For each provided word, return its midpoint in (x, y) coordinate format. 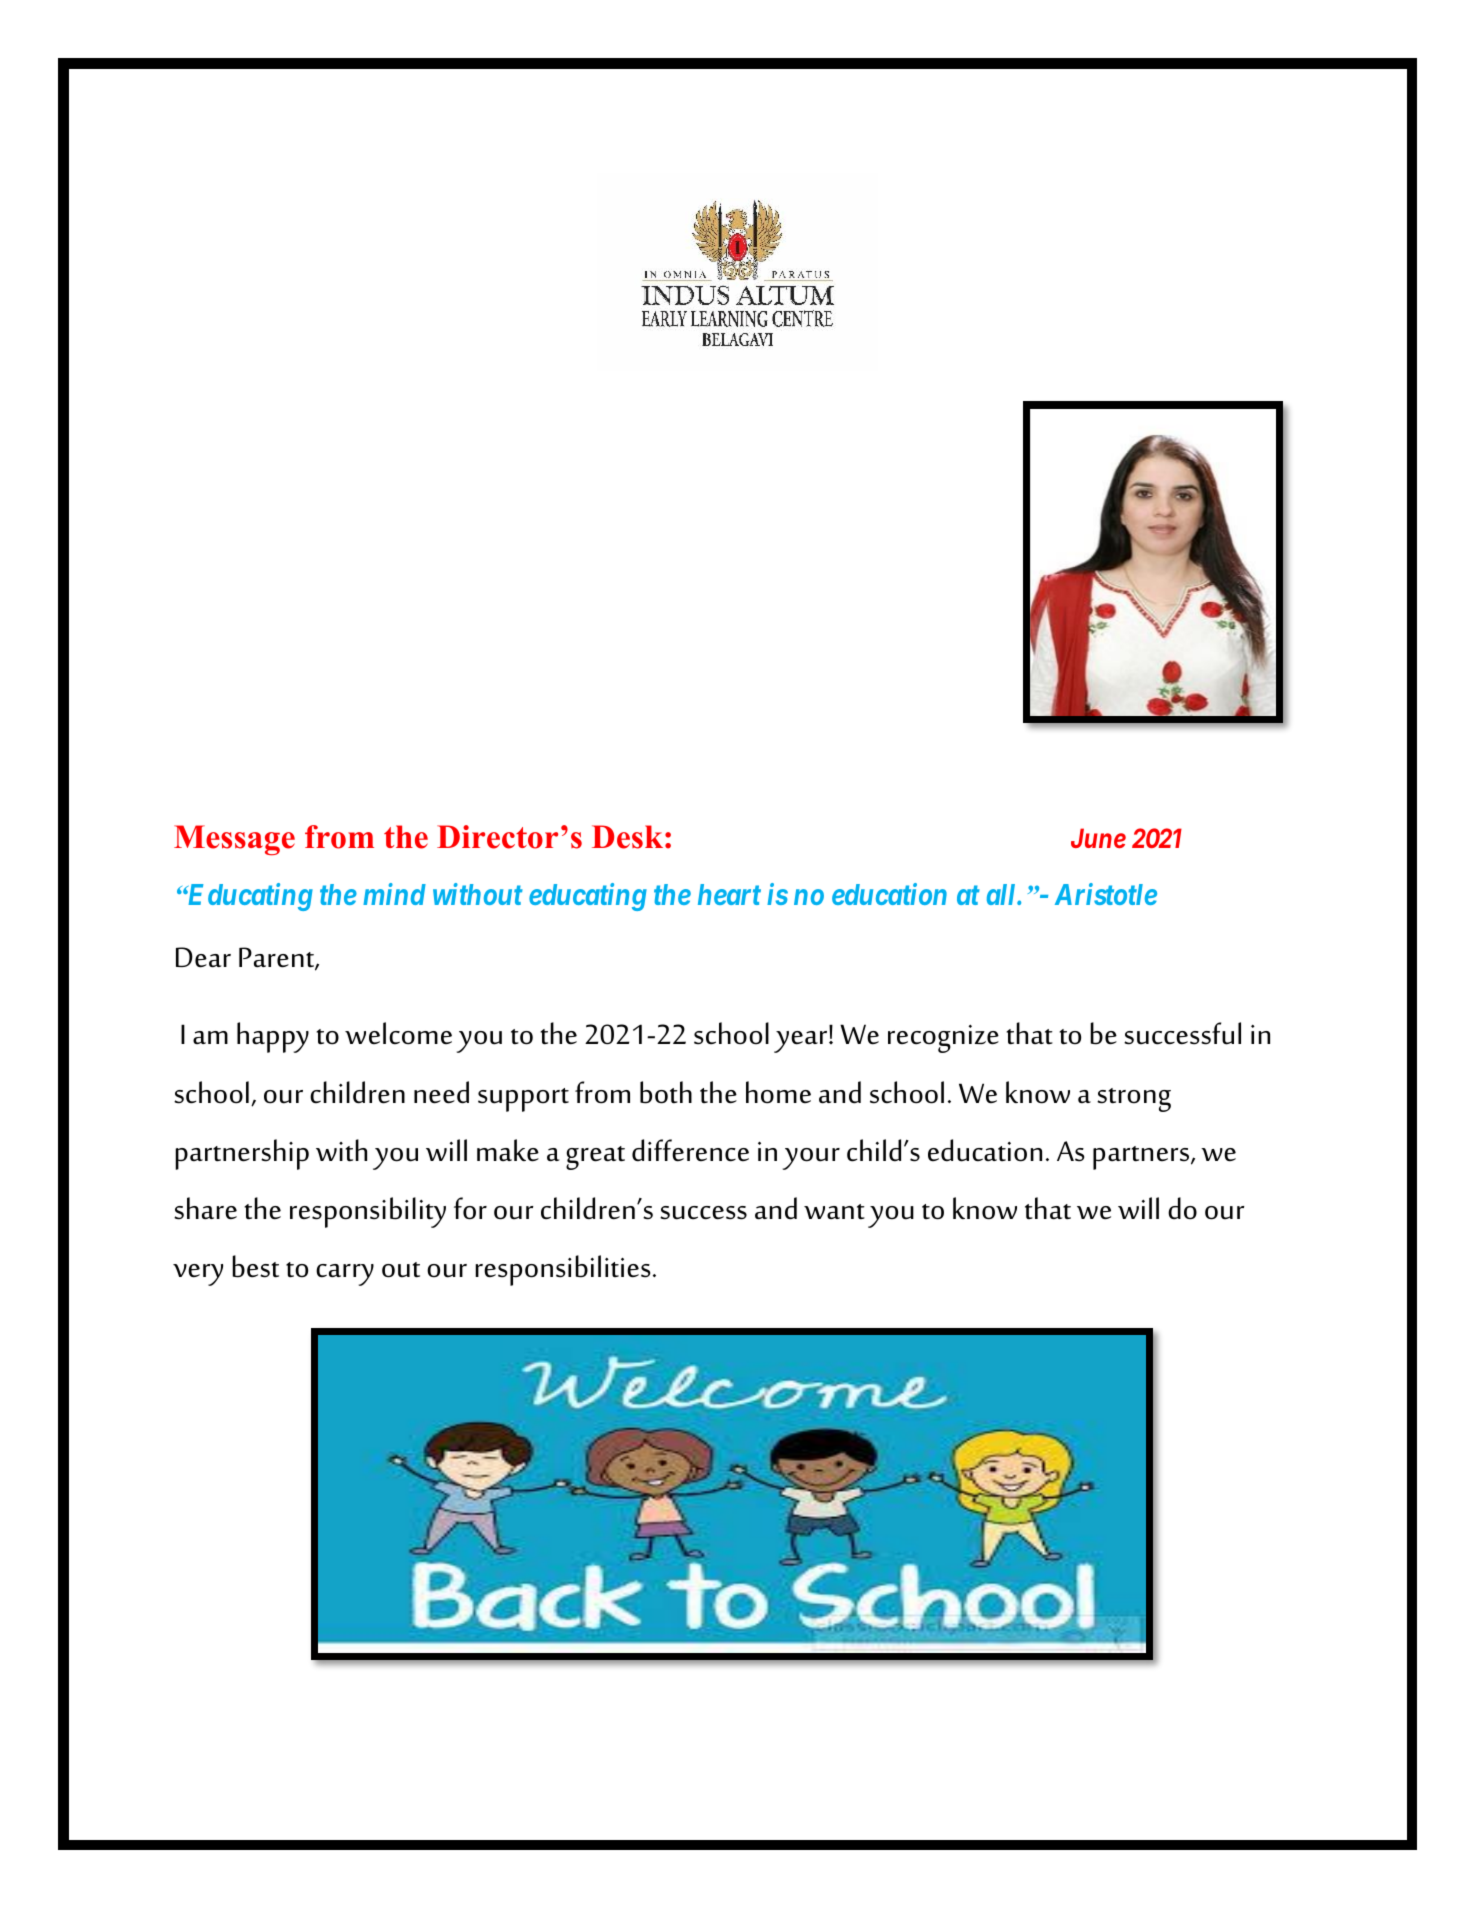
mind (394, 894)
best (255, 1266)
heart (729, 894)
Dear (203, 957)
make (508, 1150)
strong (1134, 1100)
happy (273, 1037)
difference (690, 1150)
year (802, 1042)
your (811, 1159)
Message (234, 840)
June (1098, 838)
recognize (943, 1039)
